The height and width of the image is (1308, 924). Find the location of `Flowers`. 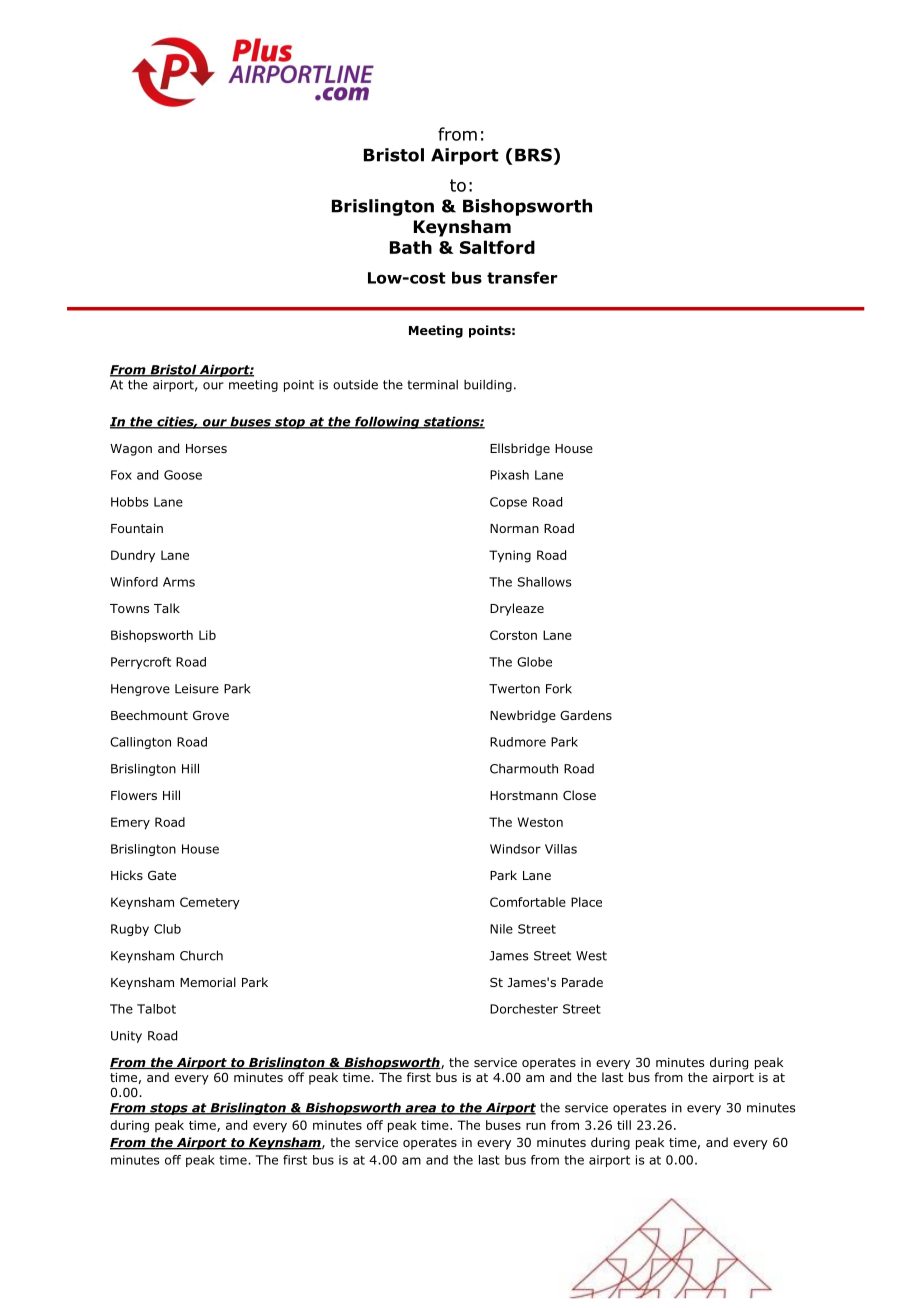

Flowers is located at coordinates (134, 795).
